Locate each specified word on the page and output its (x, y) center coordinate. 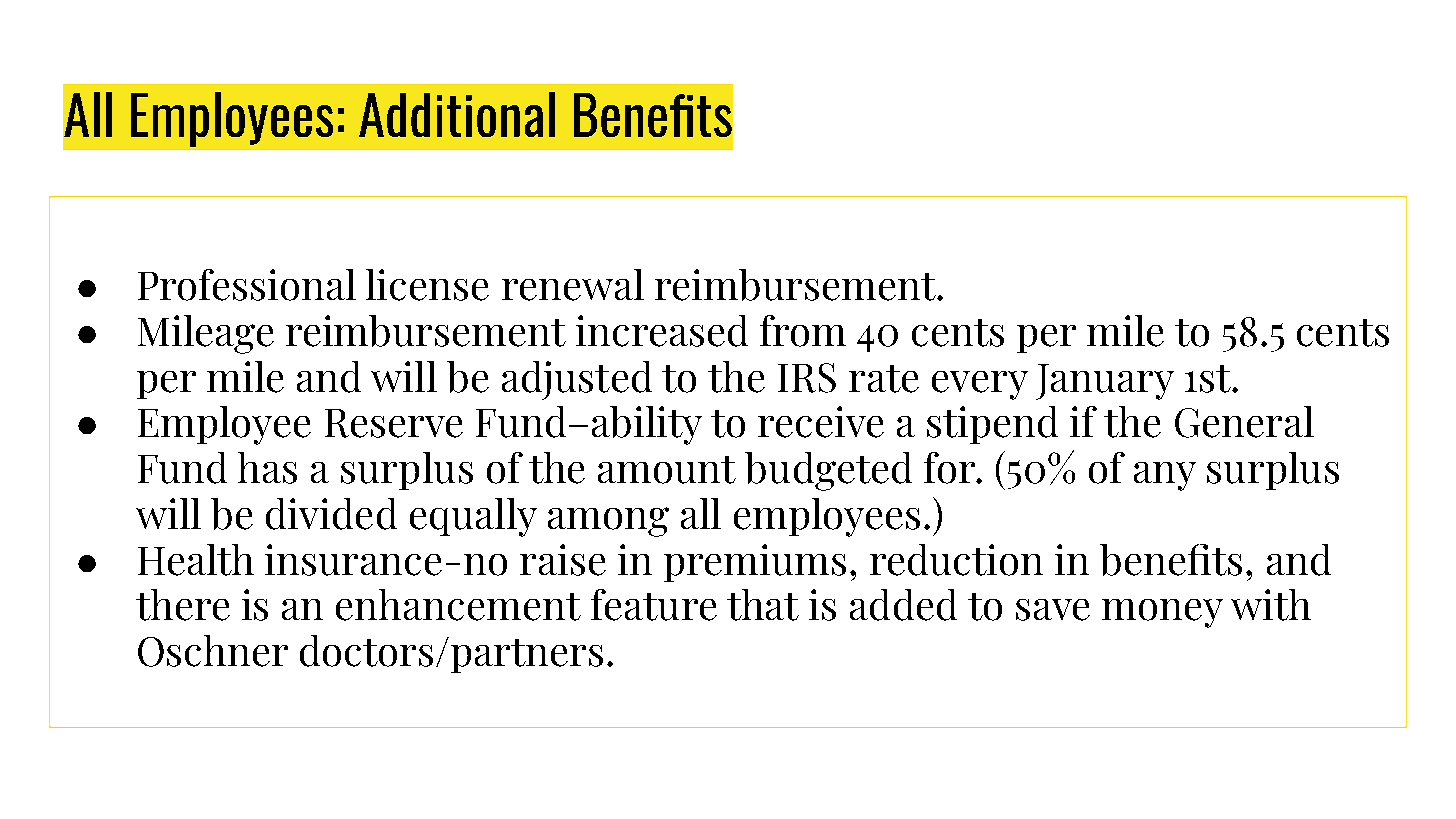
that (763, 605)
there (183, 605)
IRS (807, 378)
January (1105, 382)
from (803, 331)
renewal (573, 285)
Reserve (394, 423)
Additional (457, 114)
